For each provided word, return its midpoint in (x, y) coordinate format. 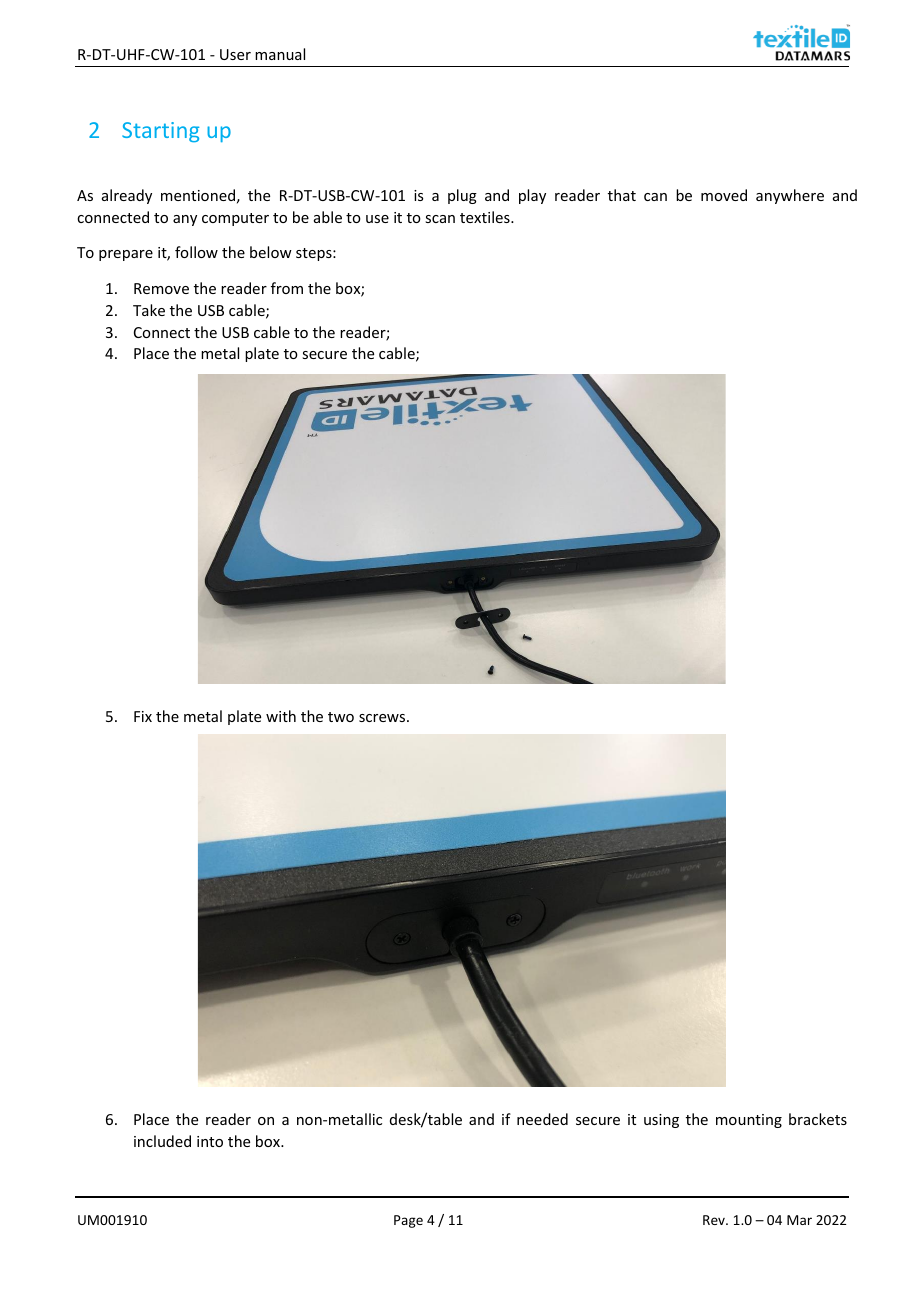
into (210, 1141)
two (341, 717)
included (162, 1141)
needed (542, 1119)
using (661, 1121)
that (622, 195)
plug (462, 196)
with (281, 716)
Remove (161, 288)
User (235, 54)
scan (440, 219)
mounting (749, 1121)
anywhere (790, 196)
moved (724, 195)
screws (383, 718)
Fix (143, 716)
